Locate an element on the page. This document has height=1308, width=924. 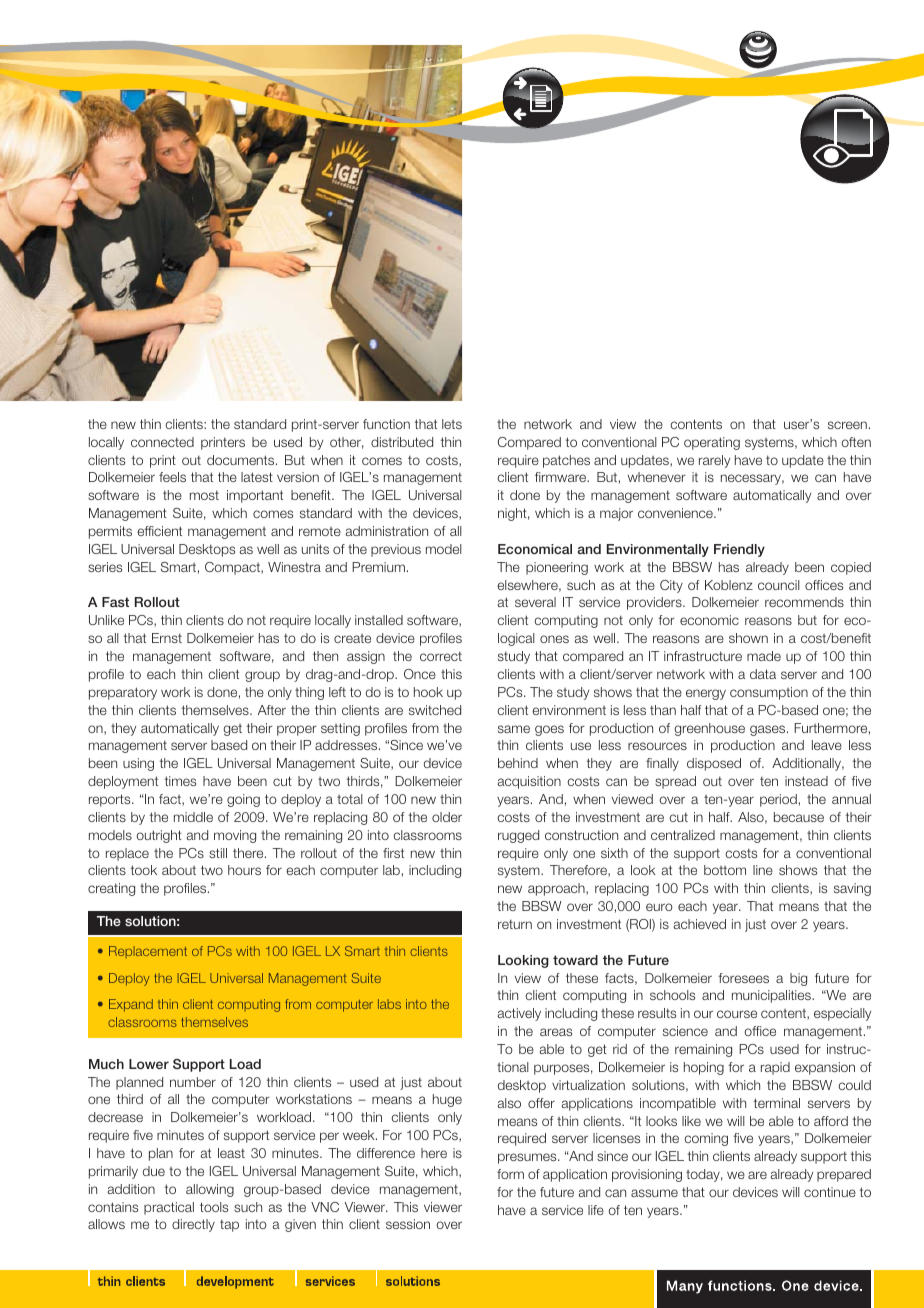
operating is located at coordinates (712, 443).
